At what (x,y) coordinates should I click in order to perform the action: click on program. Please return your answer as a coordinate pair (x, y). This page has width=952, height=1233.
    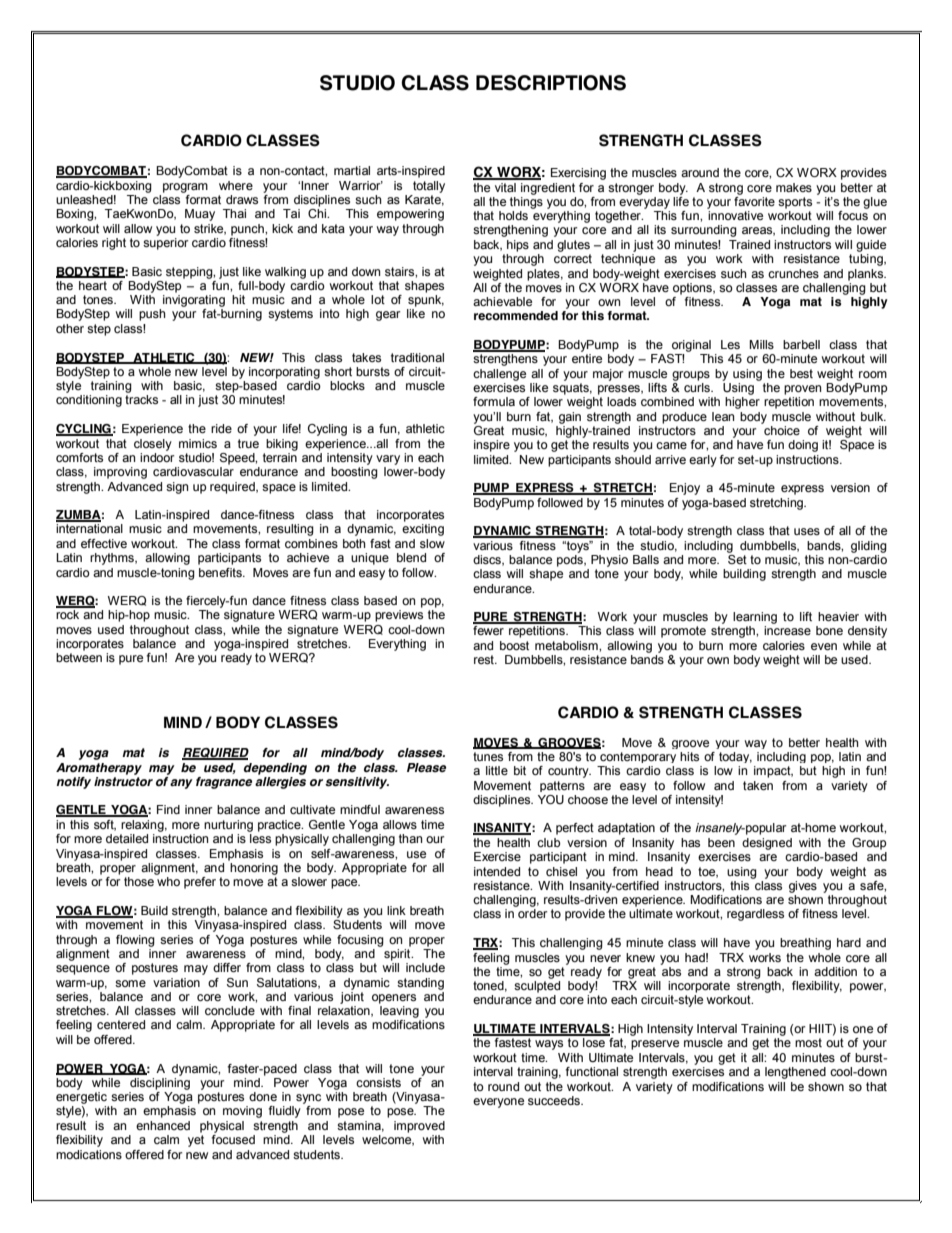
    Looking at the image, I should click on (185, 188).
